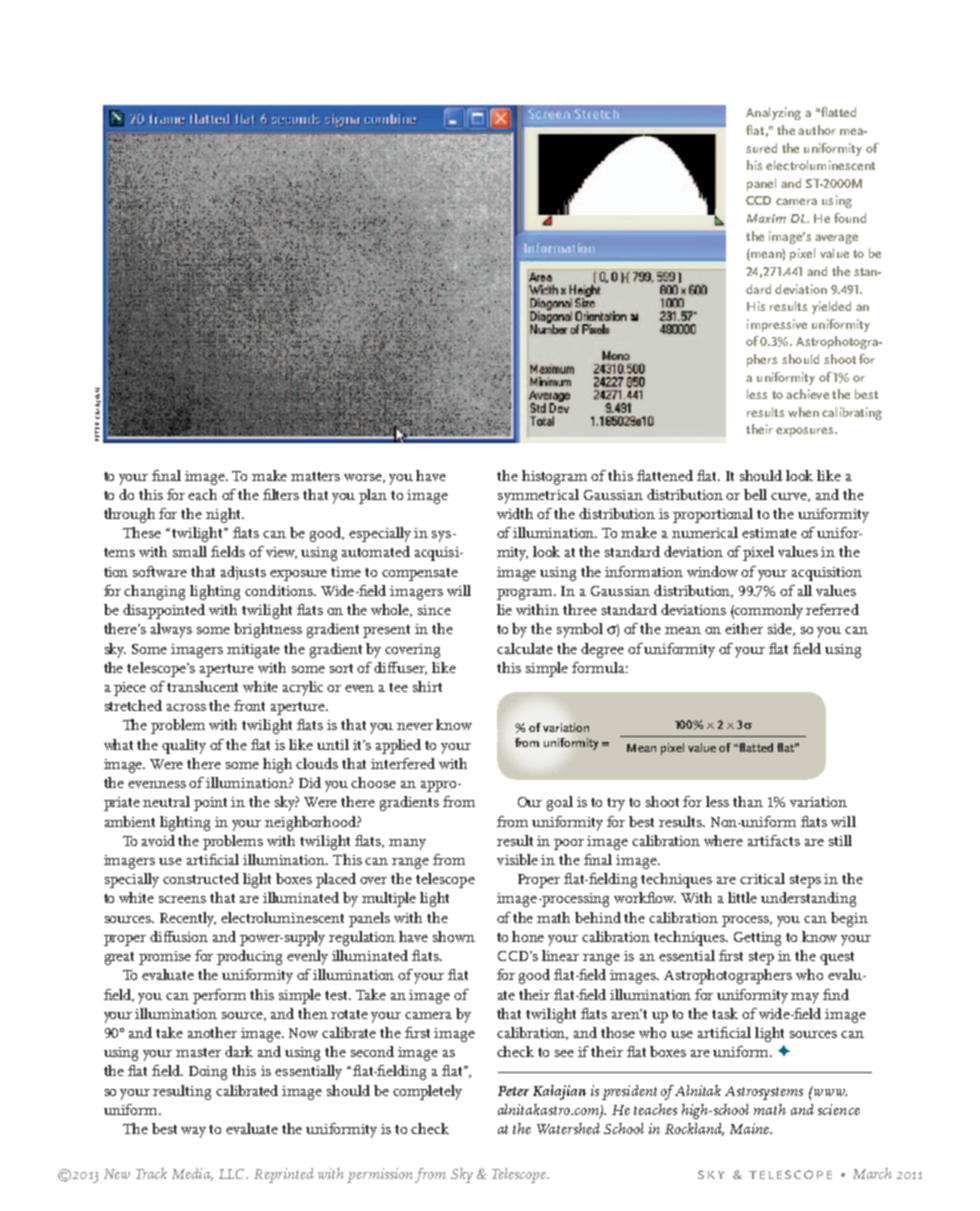  I want to click on Watershed, so click(568, 1128).
